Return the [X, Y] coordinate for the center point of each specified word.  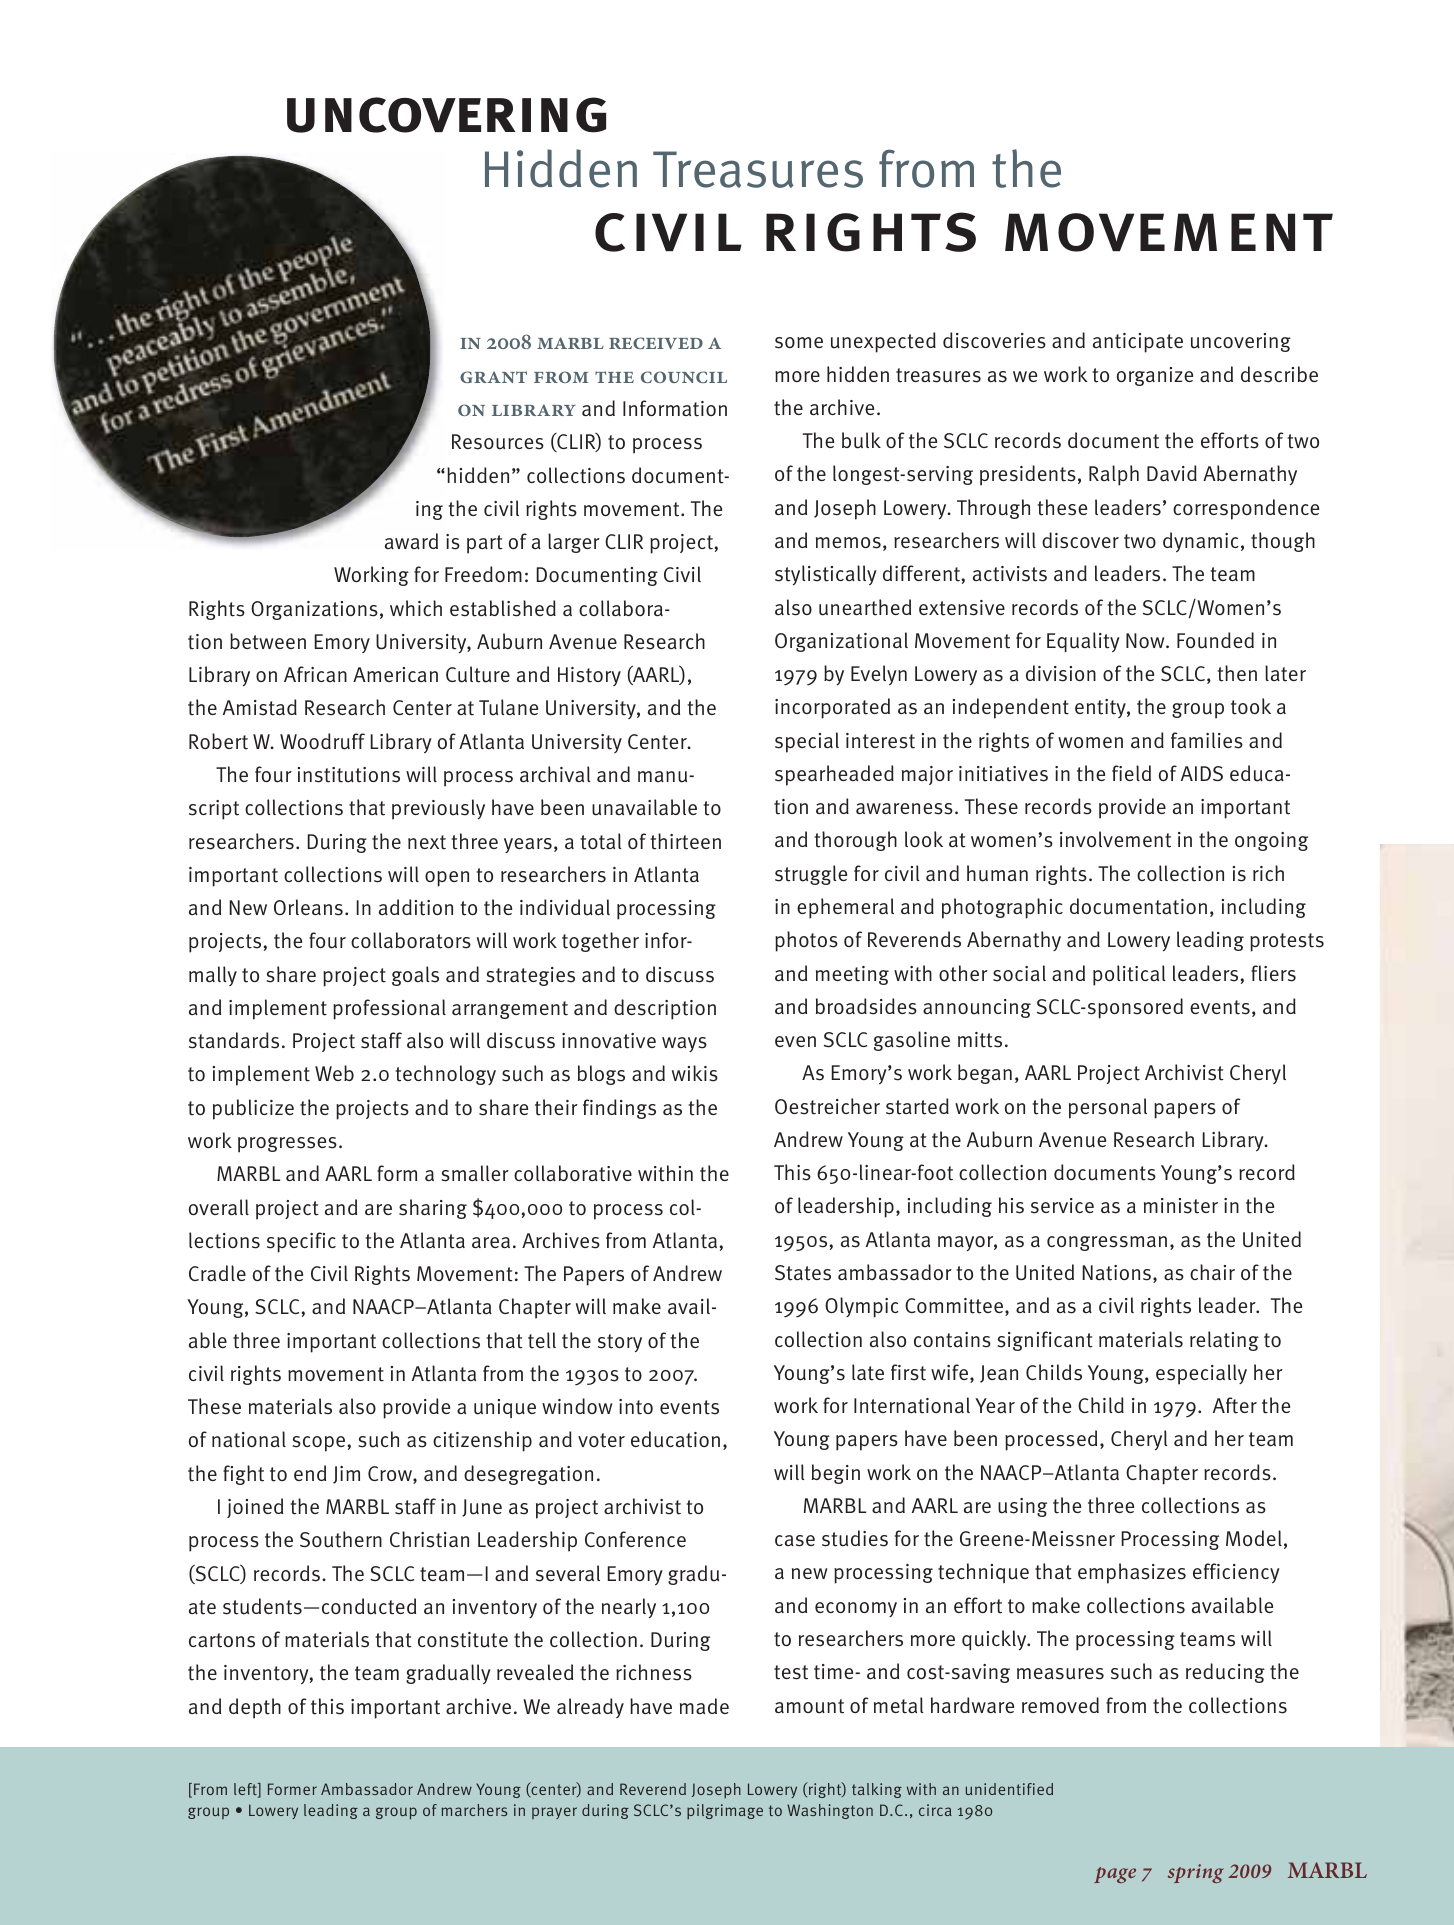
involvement [1115, 839]
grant [493, 377]
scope [319, 1444]
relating [1224, 1341]
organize [1155, 376]
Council [684, 377]
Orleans [308, 907]
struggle [811, 875]
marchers [474, 1810]
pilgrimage [725, 1811]
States [803, 1273]
